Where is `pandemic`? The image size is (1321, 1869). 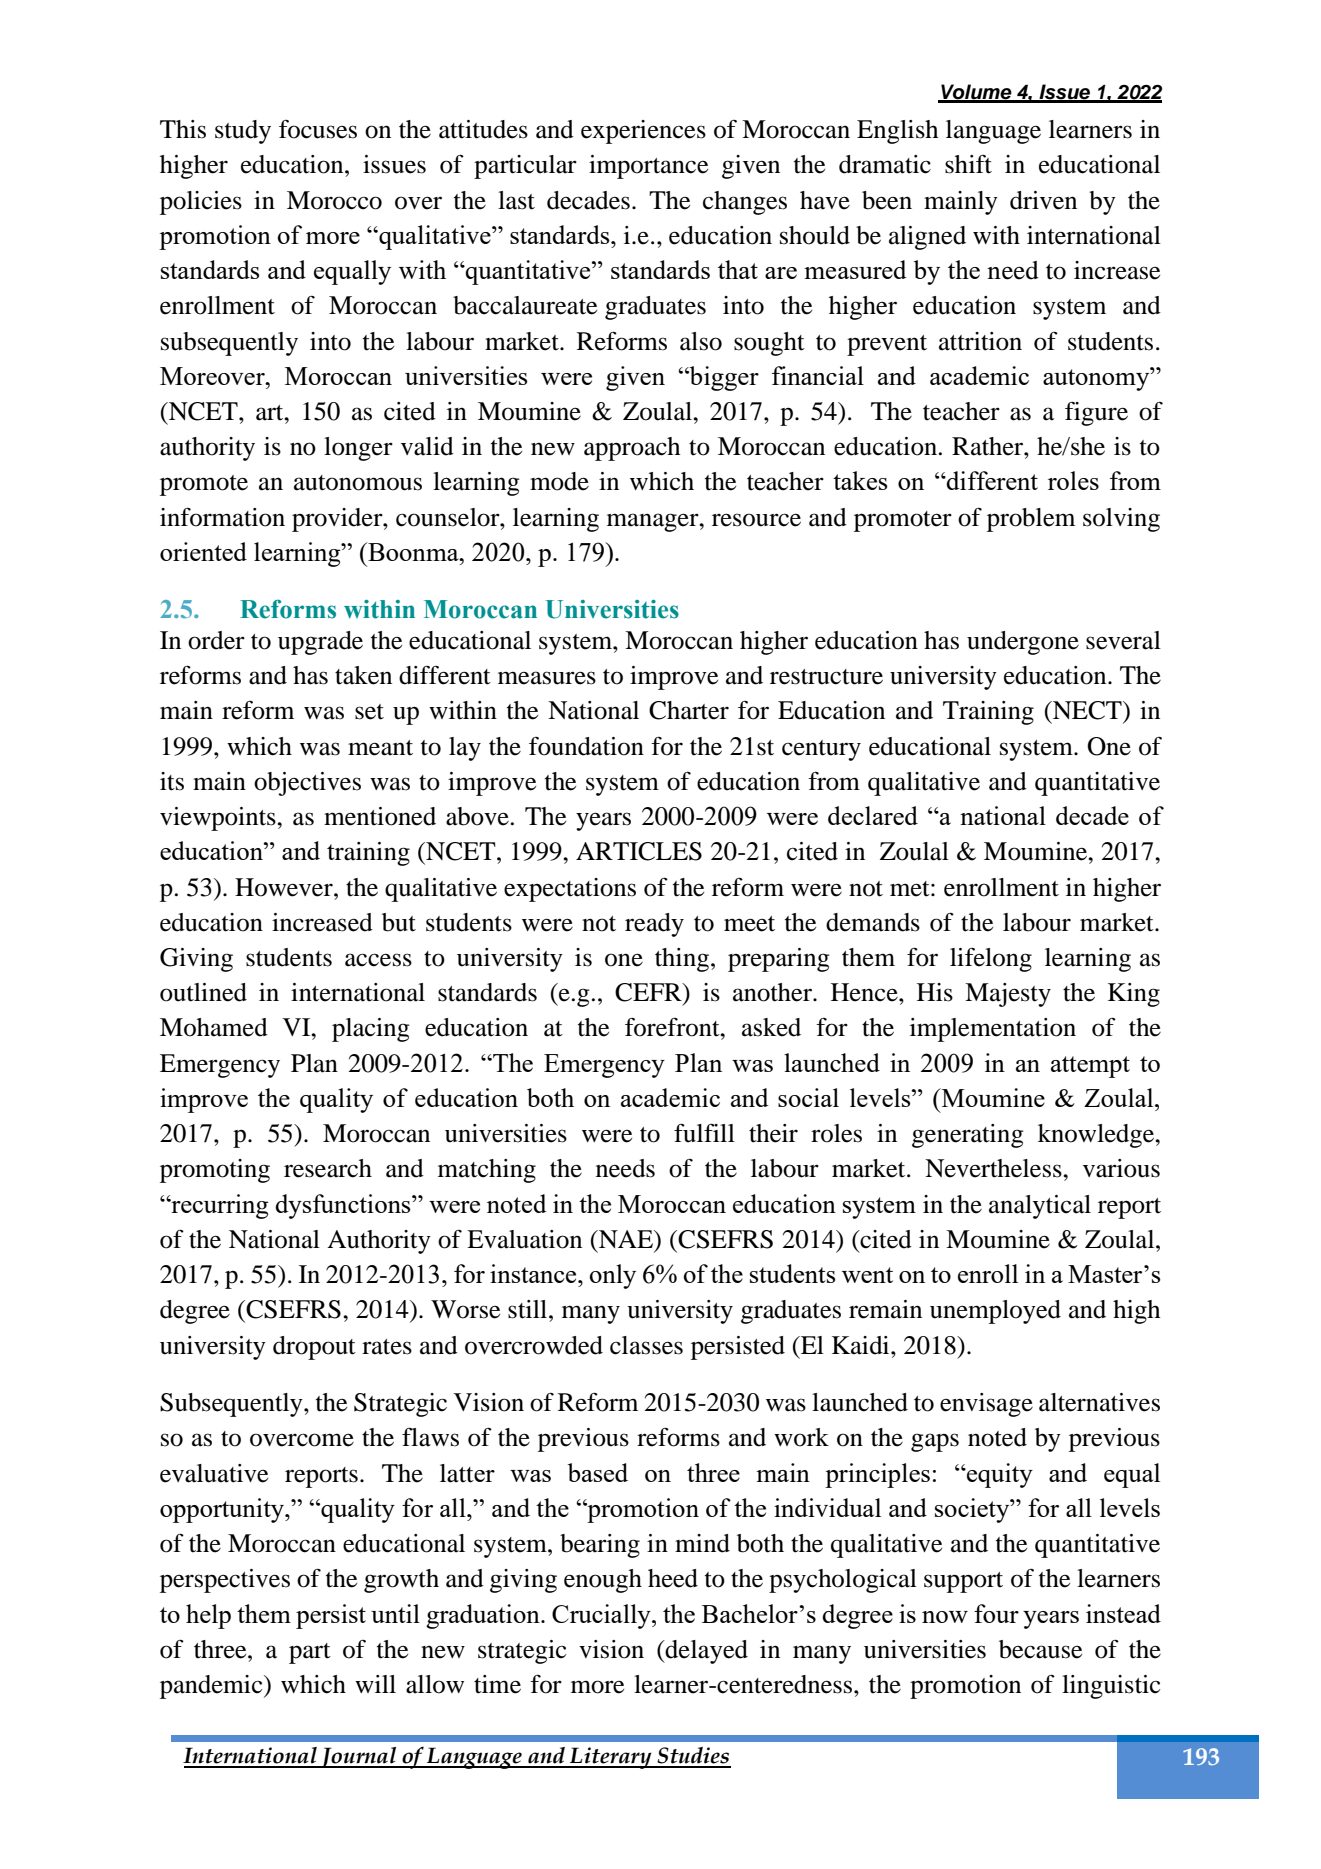
pandemic is located at coordinates (212, 1687).
